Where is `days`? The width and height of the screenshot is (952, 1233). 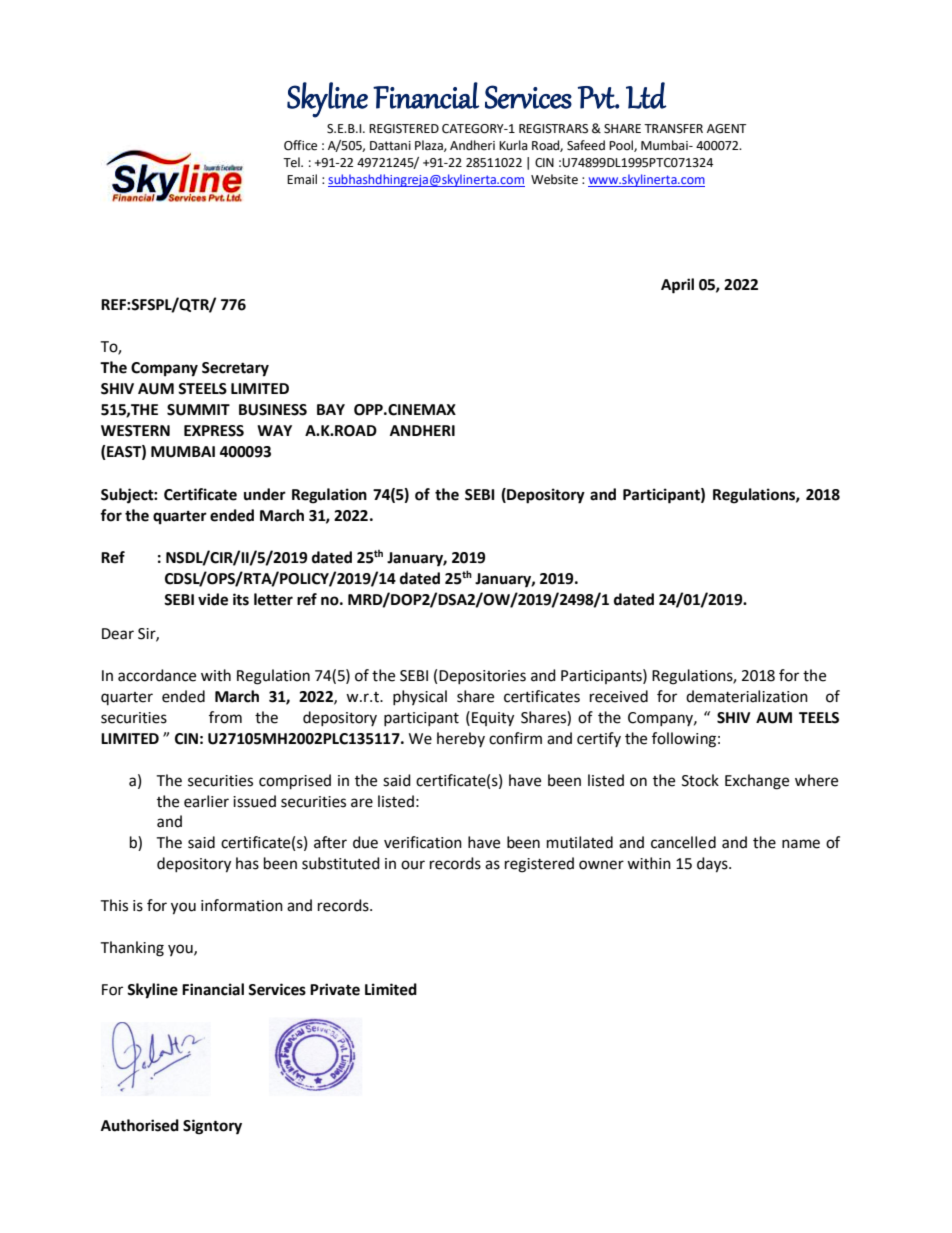
days is located at coordinates (713, 865).
